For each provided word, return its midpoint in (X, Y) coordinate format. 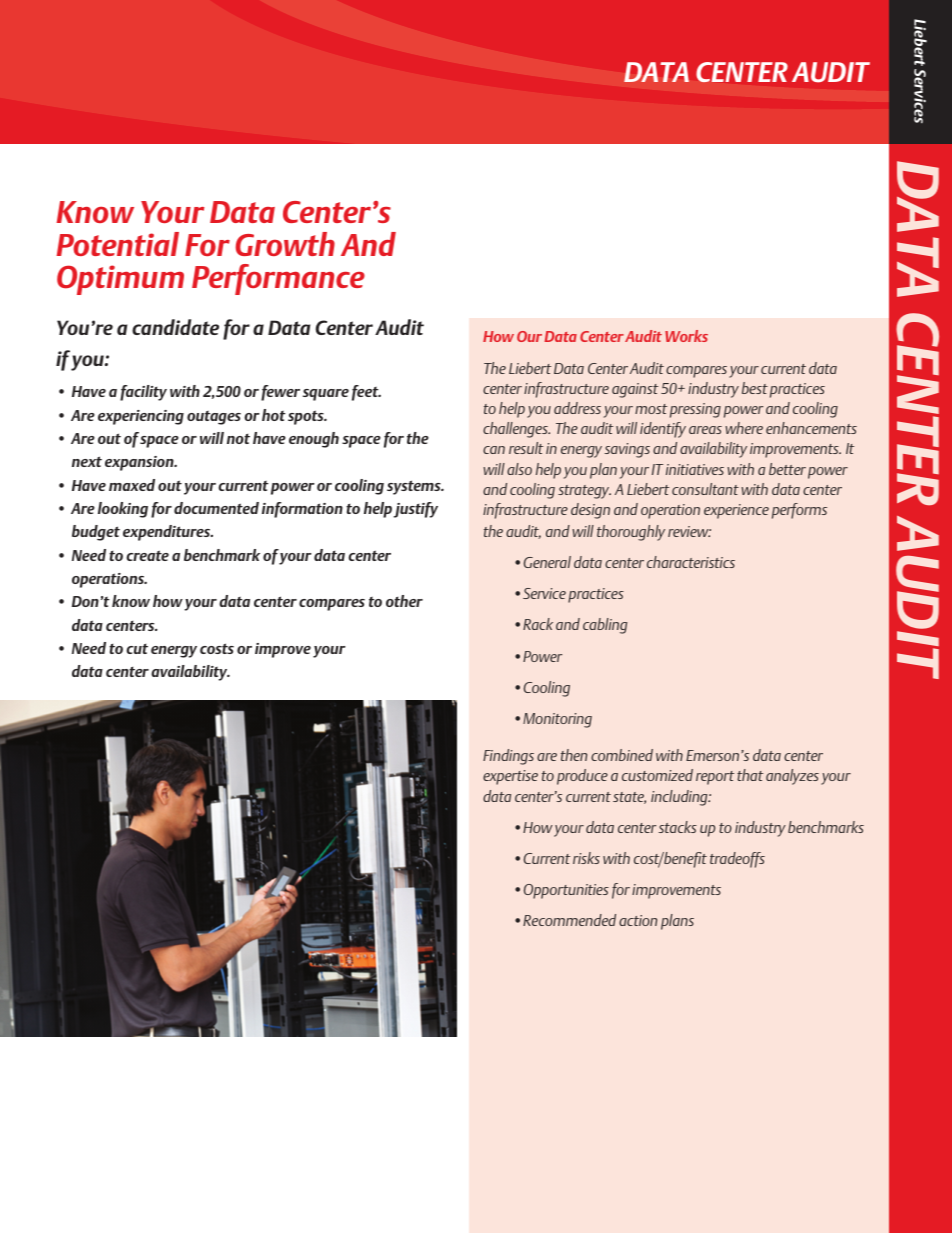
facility (143, 393)
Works (686, 336)
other (404, 601)
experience (736, 511)
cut (137, 649)
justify (415, 510)
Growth (285, 244)
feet (366, 393)
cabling (605, 626)
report (715, 778)
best (755, 388)
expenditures (168, 533)
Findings (508, 757)
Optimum (120, 280)
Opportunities (566, 891)
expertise (510, 777)
